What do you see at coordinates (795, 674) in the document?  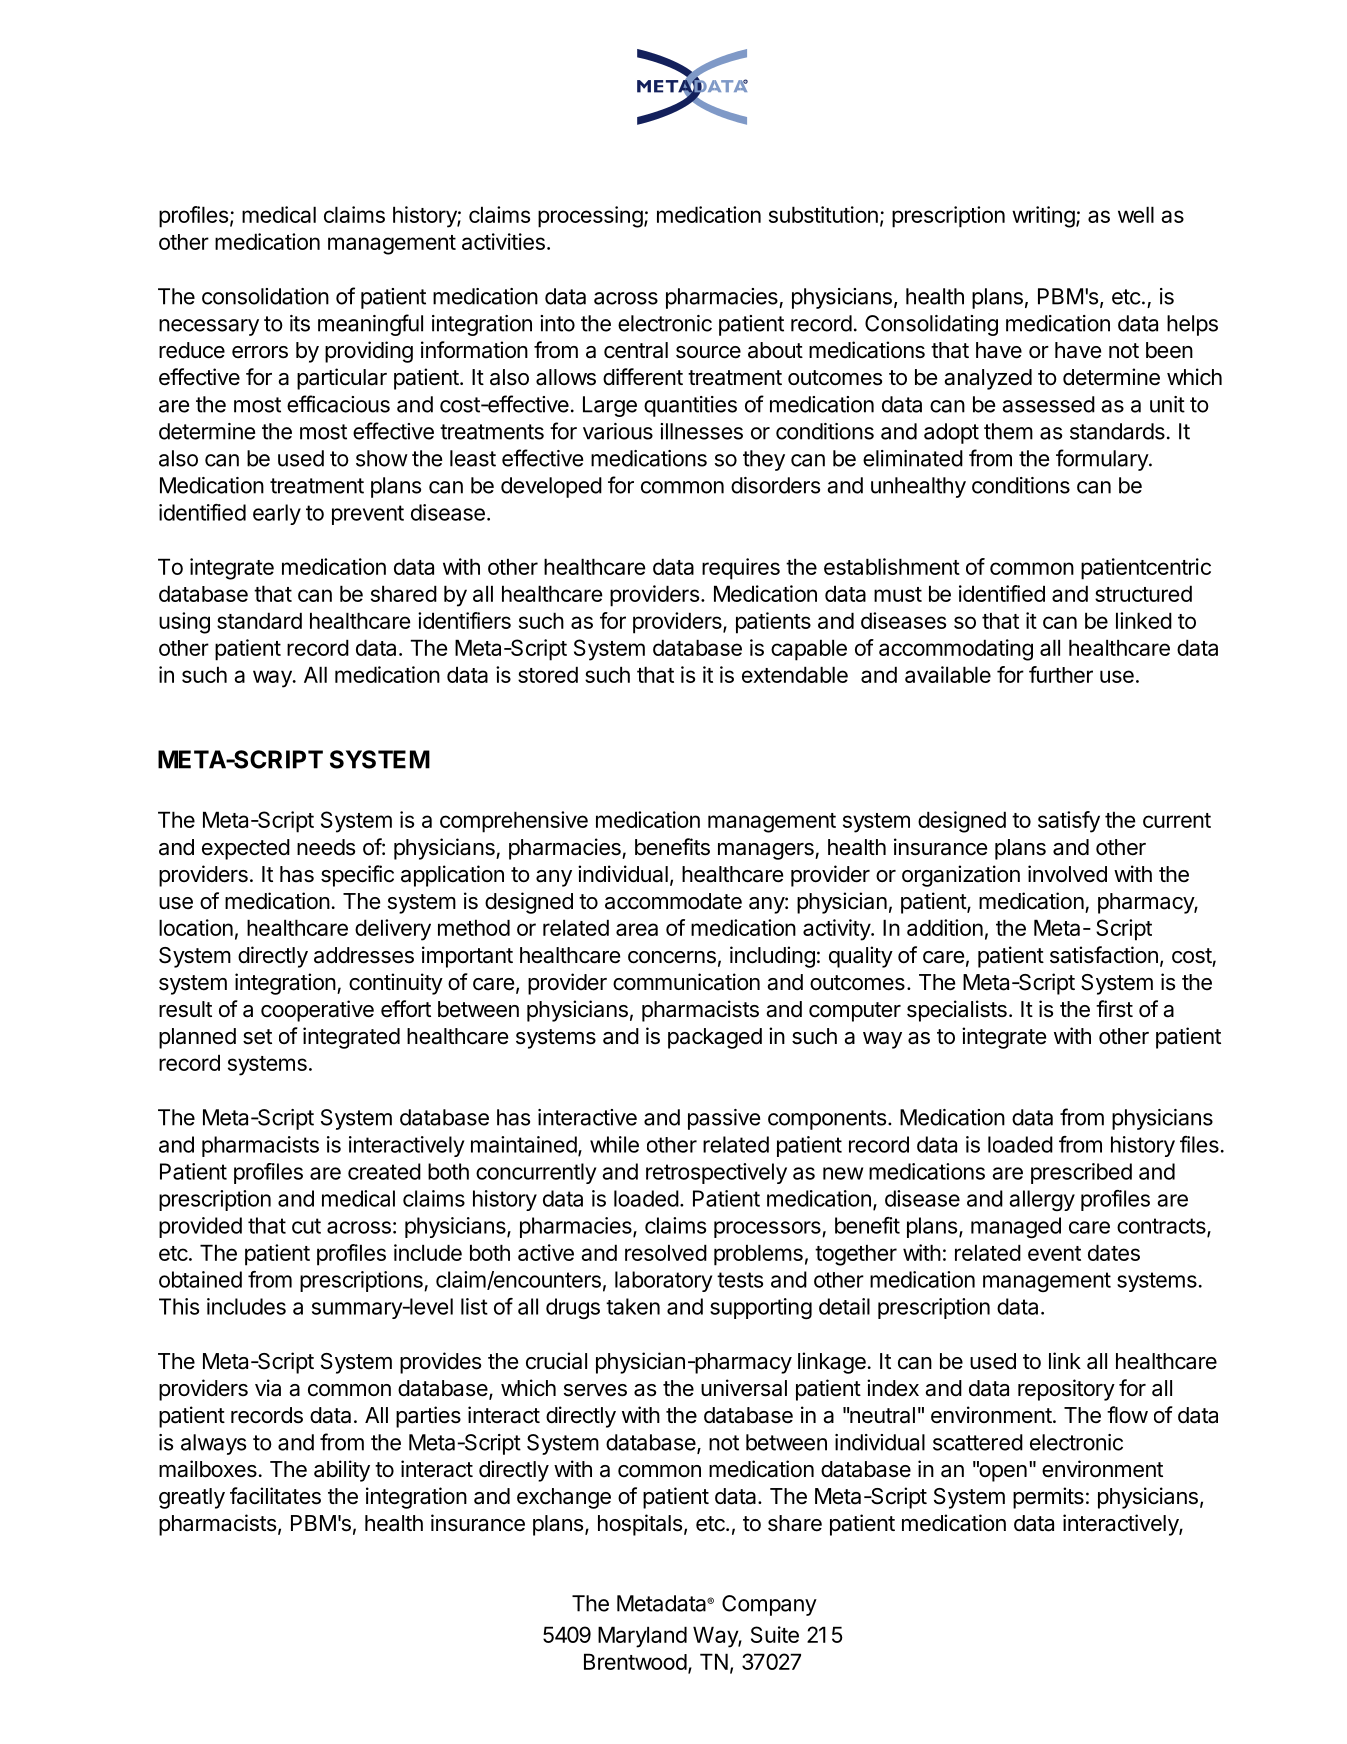 I see `extendable` at bounding box center [795, 674].
